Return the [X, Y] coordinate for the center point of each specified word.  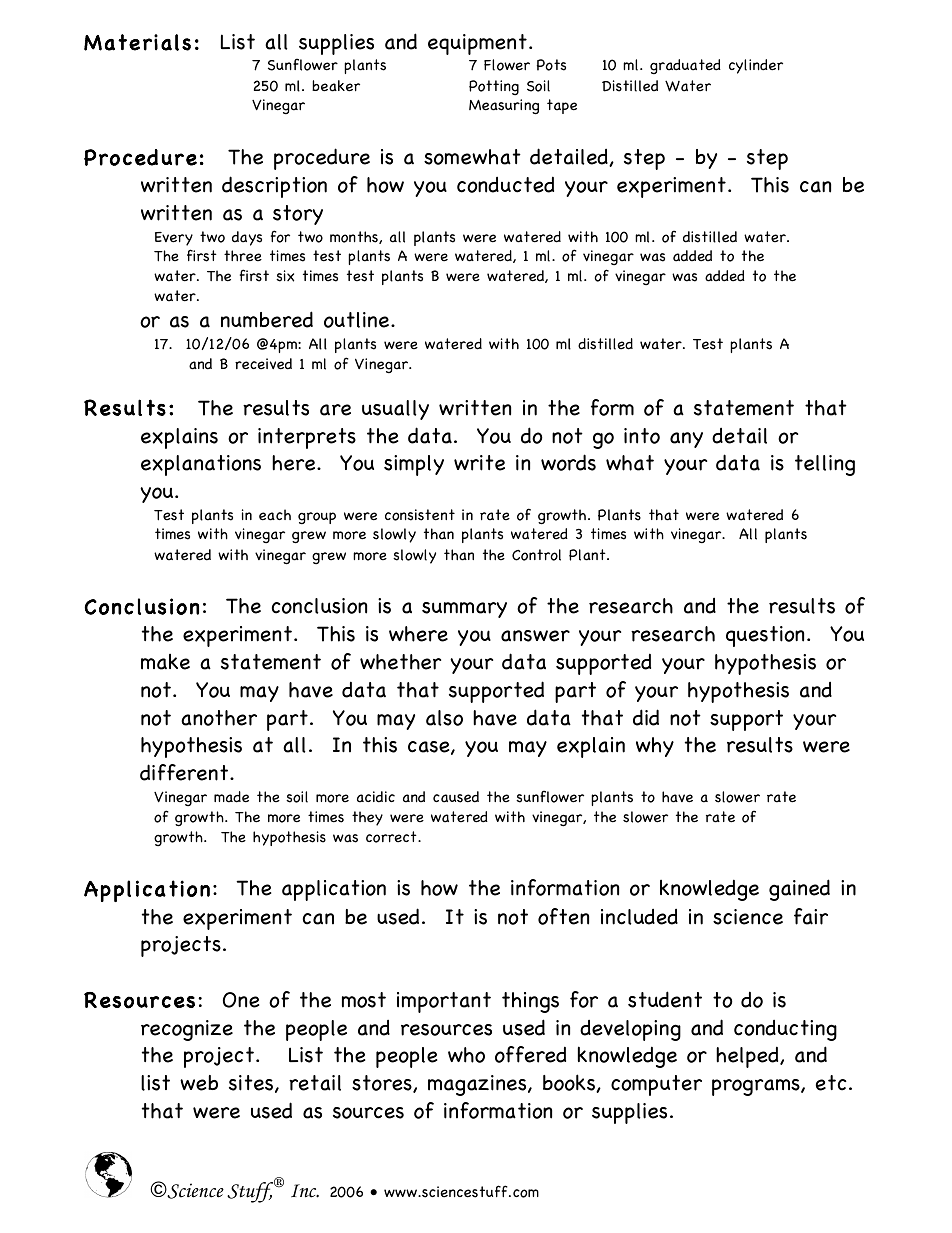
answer [535, 636]
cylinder [756, 66]
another [219, 718]
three [243, 256]
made [231, 797]
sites [252, 1084]
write [479, 463]
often [563, 916]
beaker [336, 86]
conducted [505, 184]
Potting [494, 87]
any [686, 440]
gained [799, 890]
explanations [201, 465]
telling [825, 465]
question [765, 636]
